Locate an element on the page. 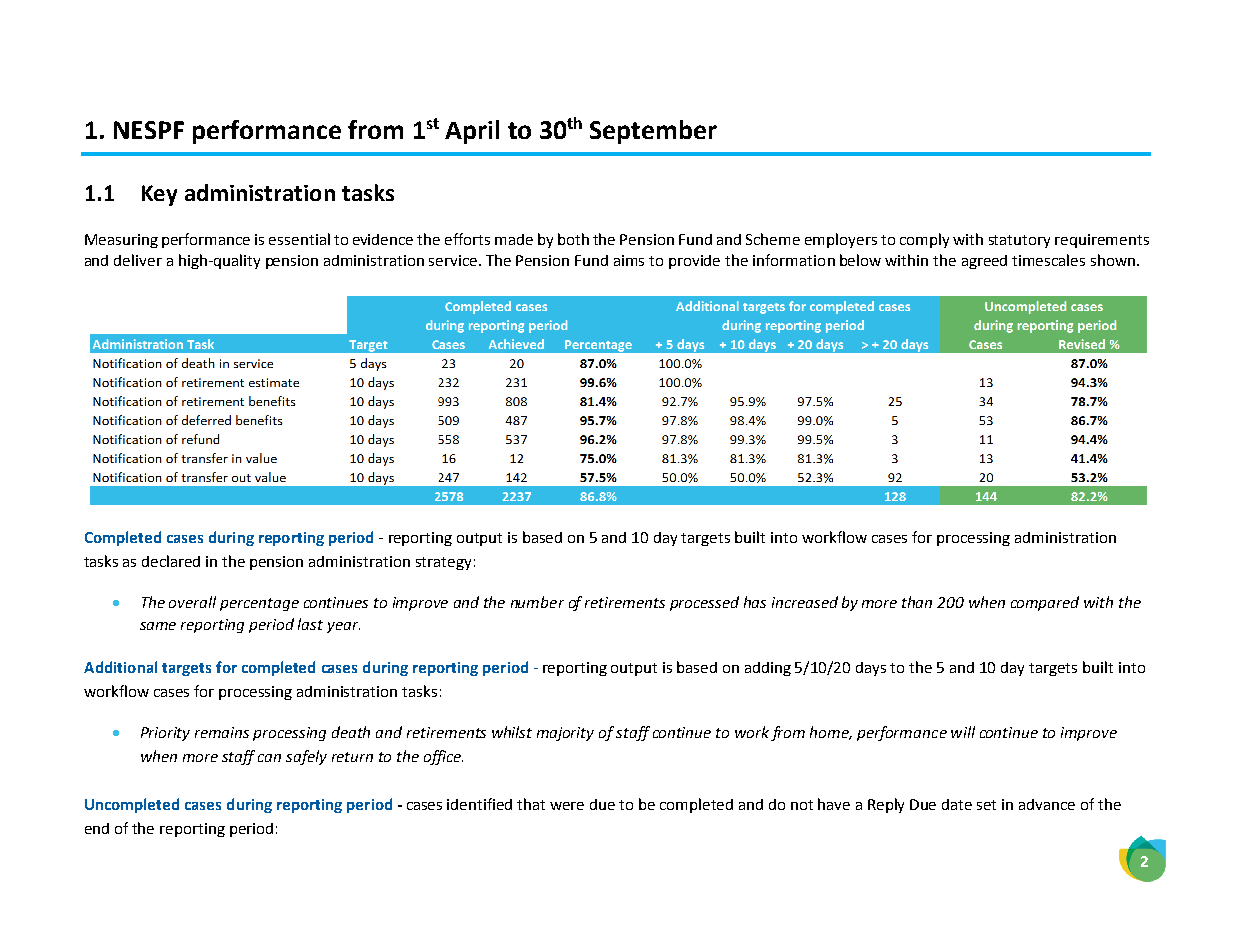  than is located at coordinates (917, 602).
